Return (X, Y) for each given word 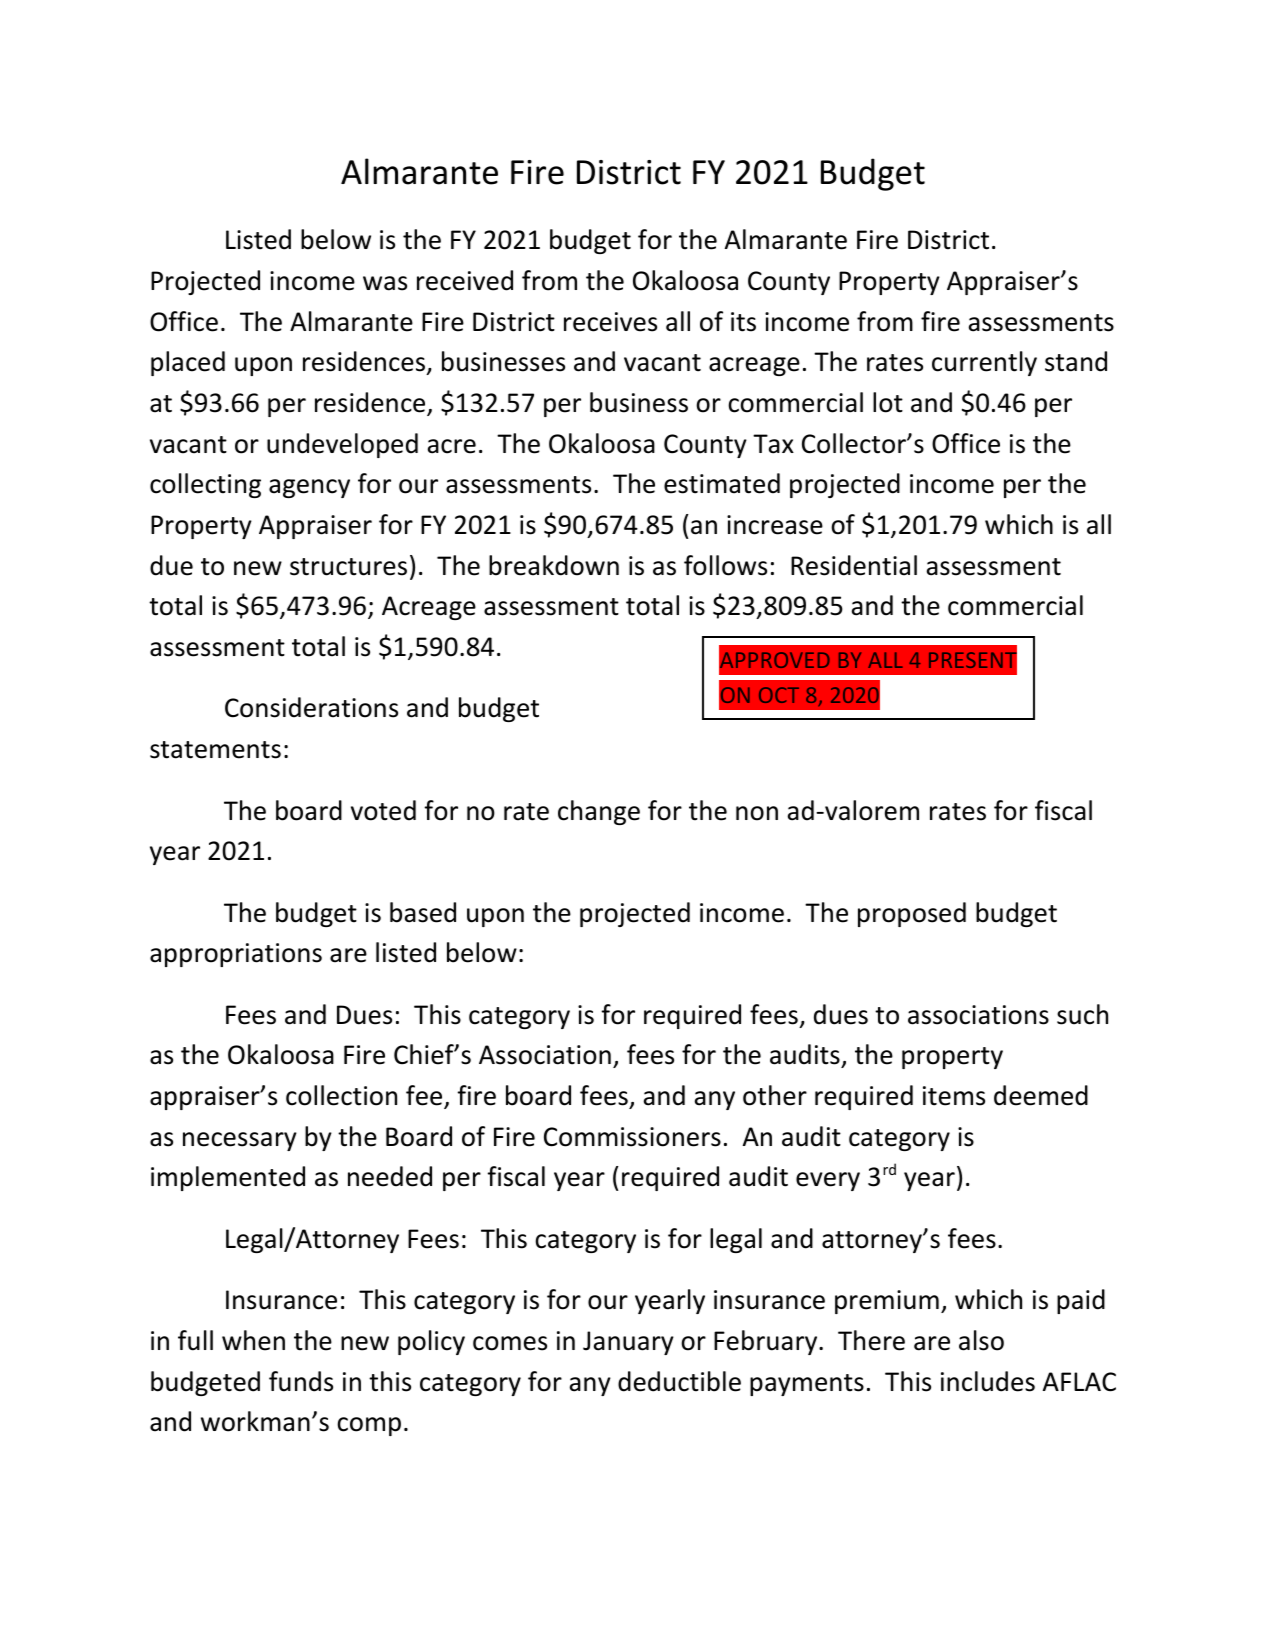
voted (383, 810)
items (954, 1096)
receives (610, 322)
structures (348, 567)
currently (984, 363)
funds (301, 1381)
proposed (912, 914)
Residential (854, 565)
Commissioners (632, 1137)
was (385, 283)
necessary (240, 1141)
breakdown (554, 565)
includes (988, 1381)
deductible (679, 1381)
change (599, 812)
